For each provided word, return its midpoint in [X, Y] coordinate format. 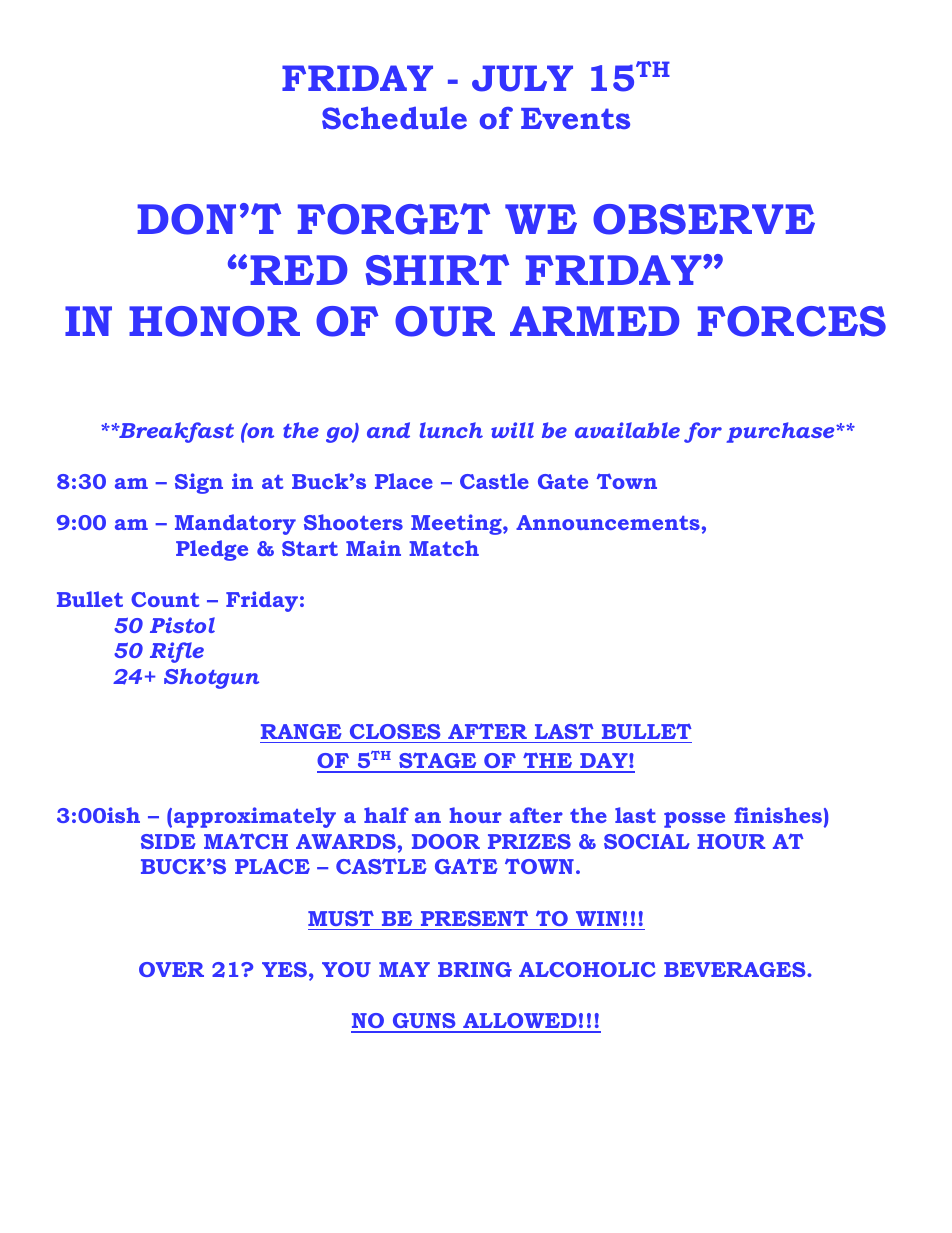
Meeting [457, 524]
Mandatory [235, 524]
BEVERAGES [736, 969]
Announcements [608, 522]
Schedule [394, 117]
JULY [522, 78]
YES [284, 969]
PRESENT [474, 918]
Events [575, 118]
